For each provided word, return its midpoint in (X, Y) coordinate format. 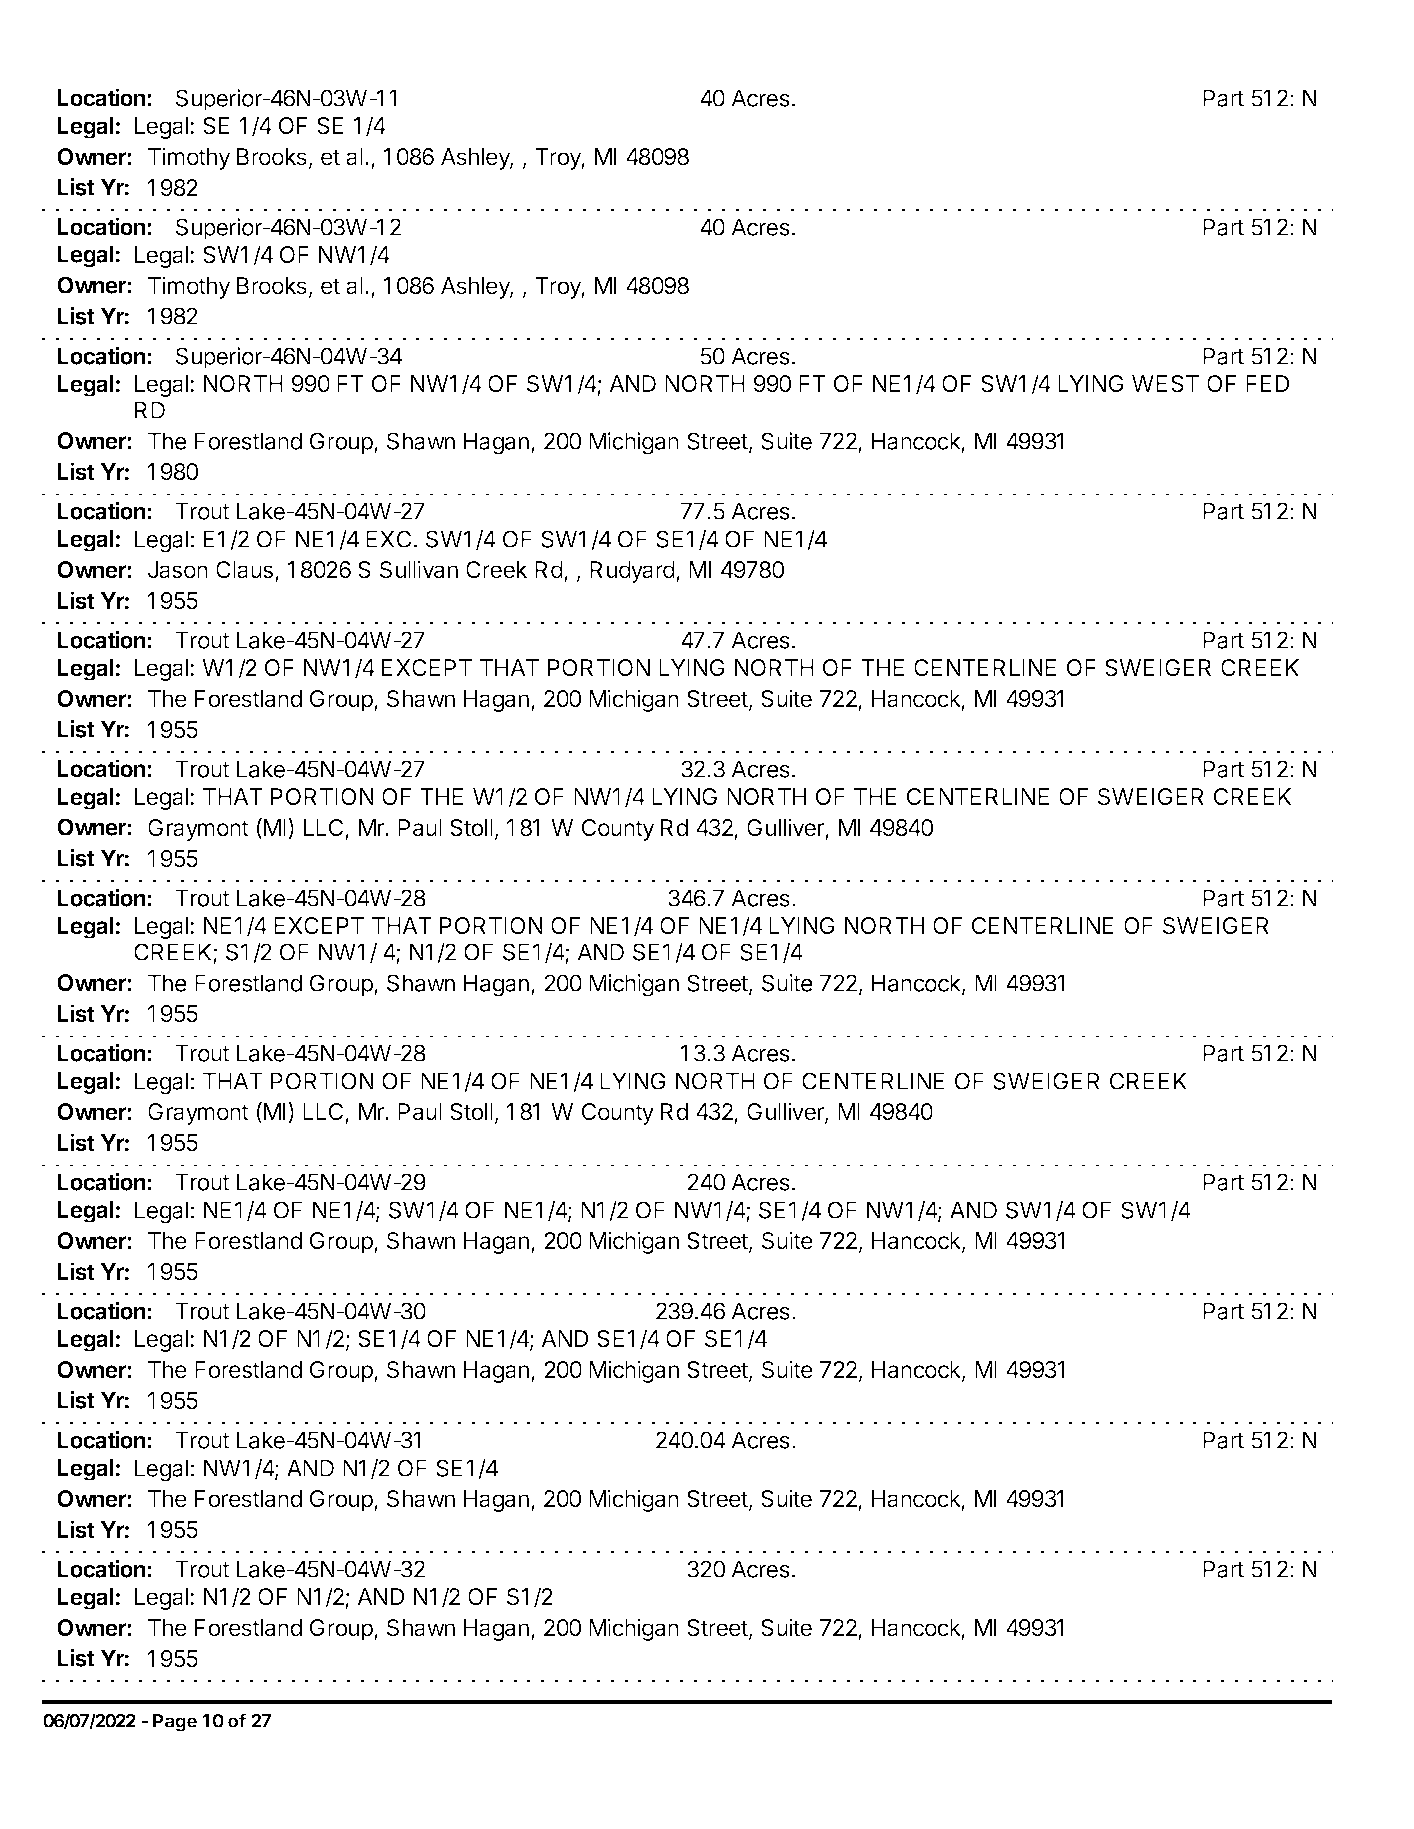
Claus (246, 571)
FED (1268, 383)
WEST (1165, 384)
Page (175, 1723)
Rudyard (632, 572)
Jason (178, 570)
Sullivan (419, 569)
